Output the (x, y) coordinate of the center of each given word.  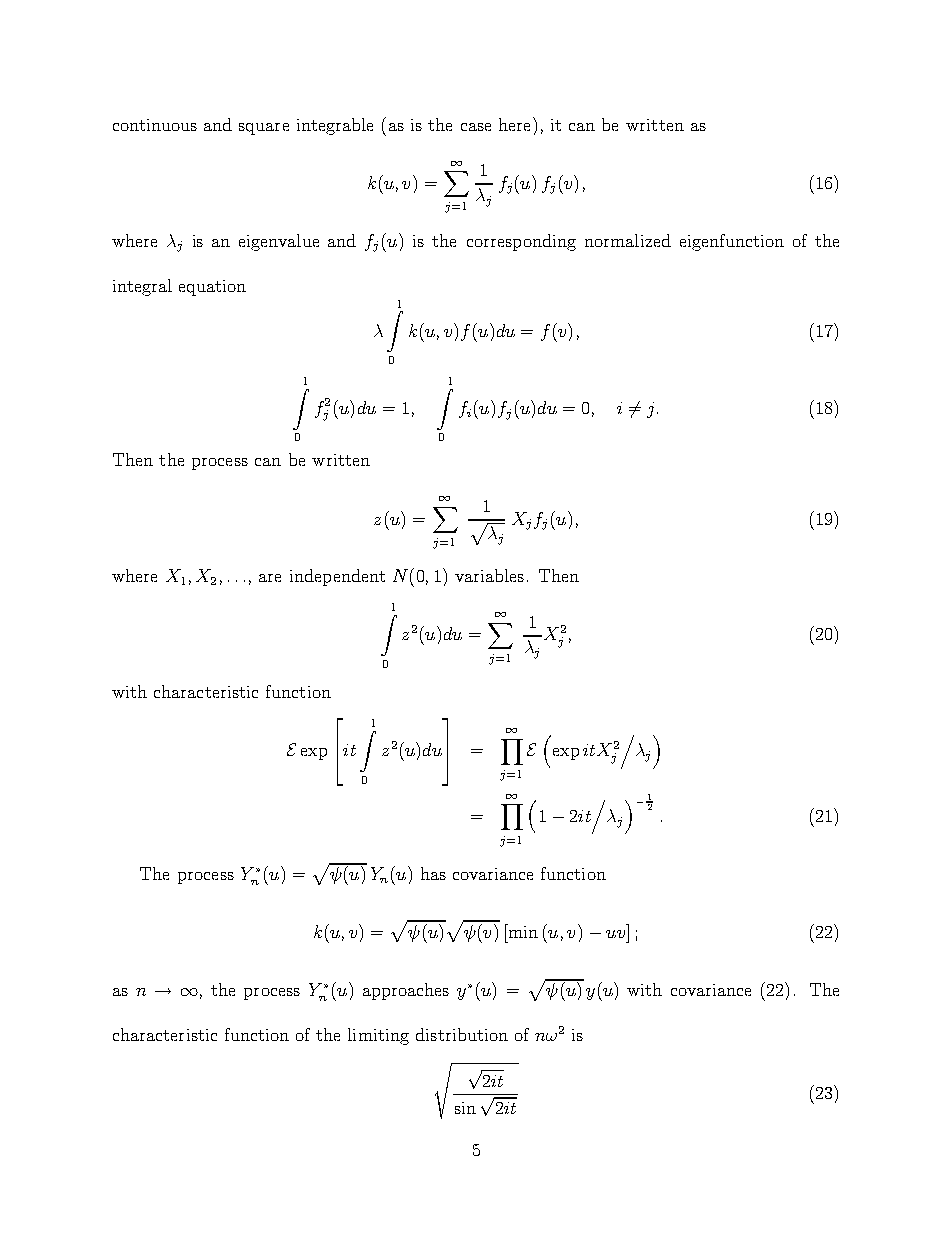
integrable (335, 126)
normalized (628, 240)
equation (212, 288)
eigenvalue (279, 242)
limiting (378, 1036)
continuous (155, 125)
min (522, 931)
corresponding (521, 242)
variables (489, 575)
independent (337, 577)
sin (465, 1108)
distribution (462, 1034)
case (476, 127)
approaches (406, 991)
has (433, 873)
